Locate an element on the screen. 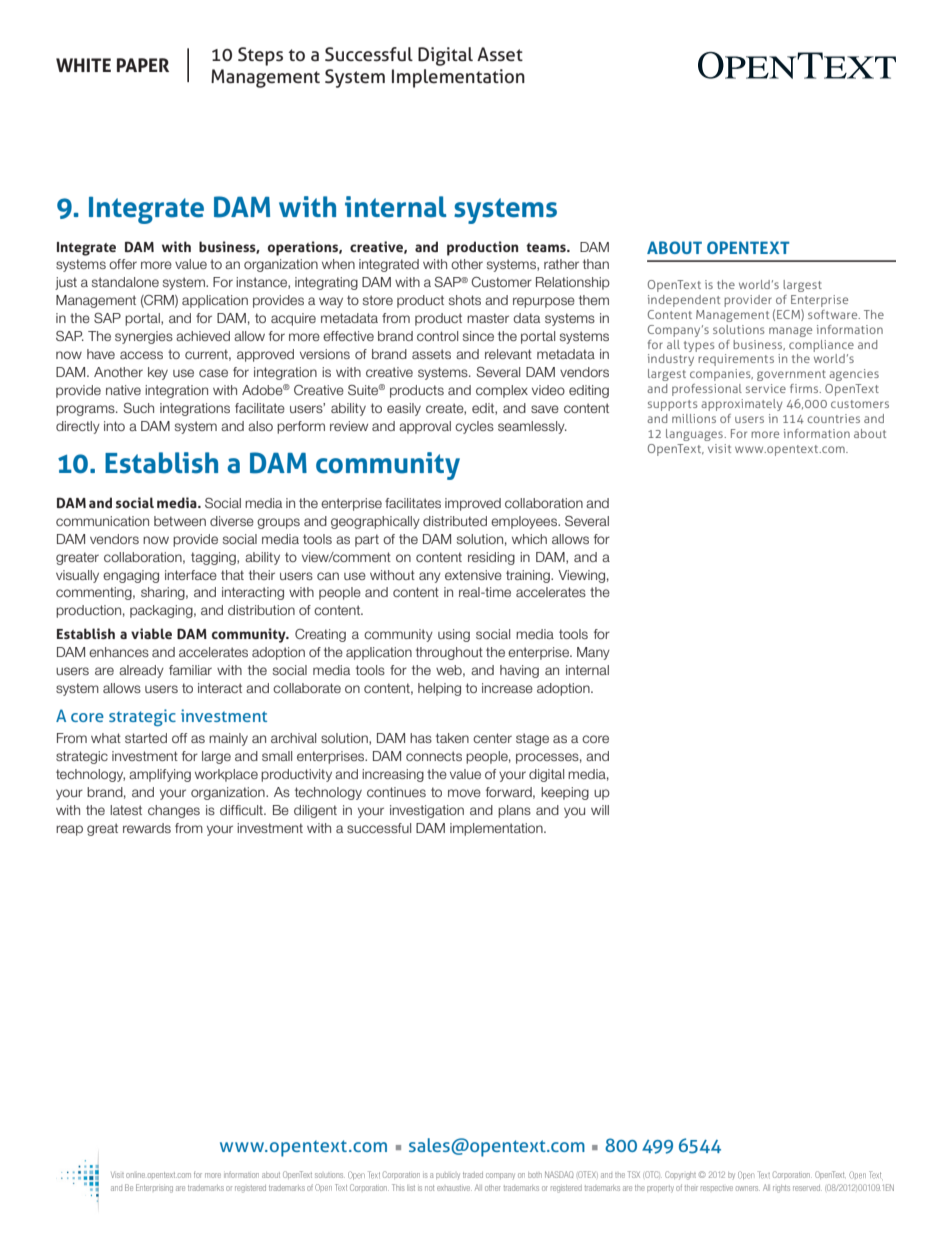 This screenshot has width=952, height=1233. owners is located at coordinates (748, 1188).
